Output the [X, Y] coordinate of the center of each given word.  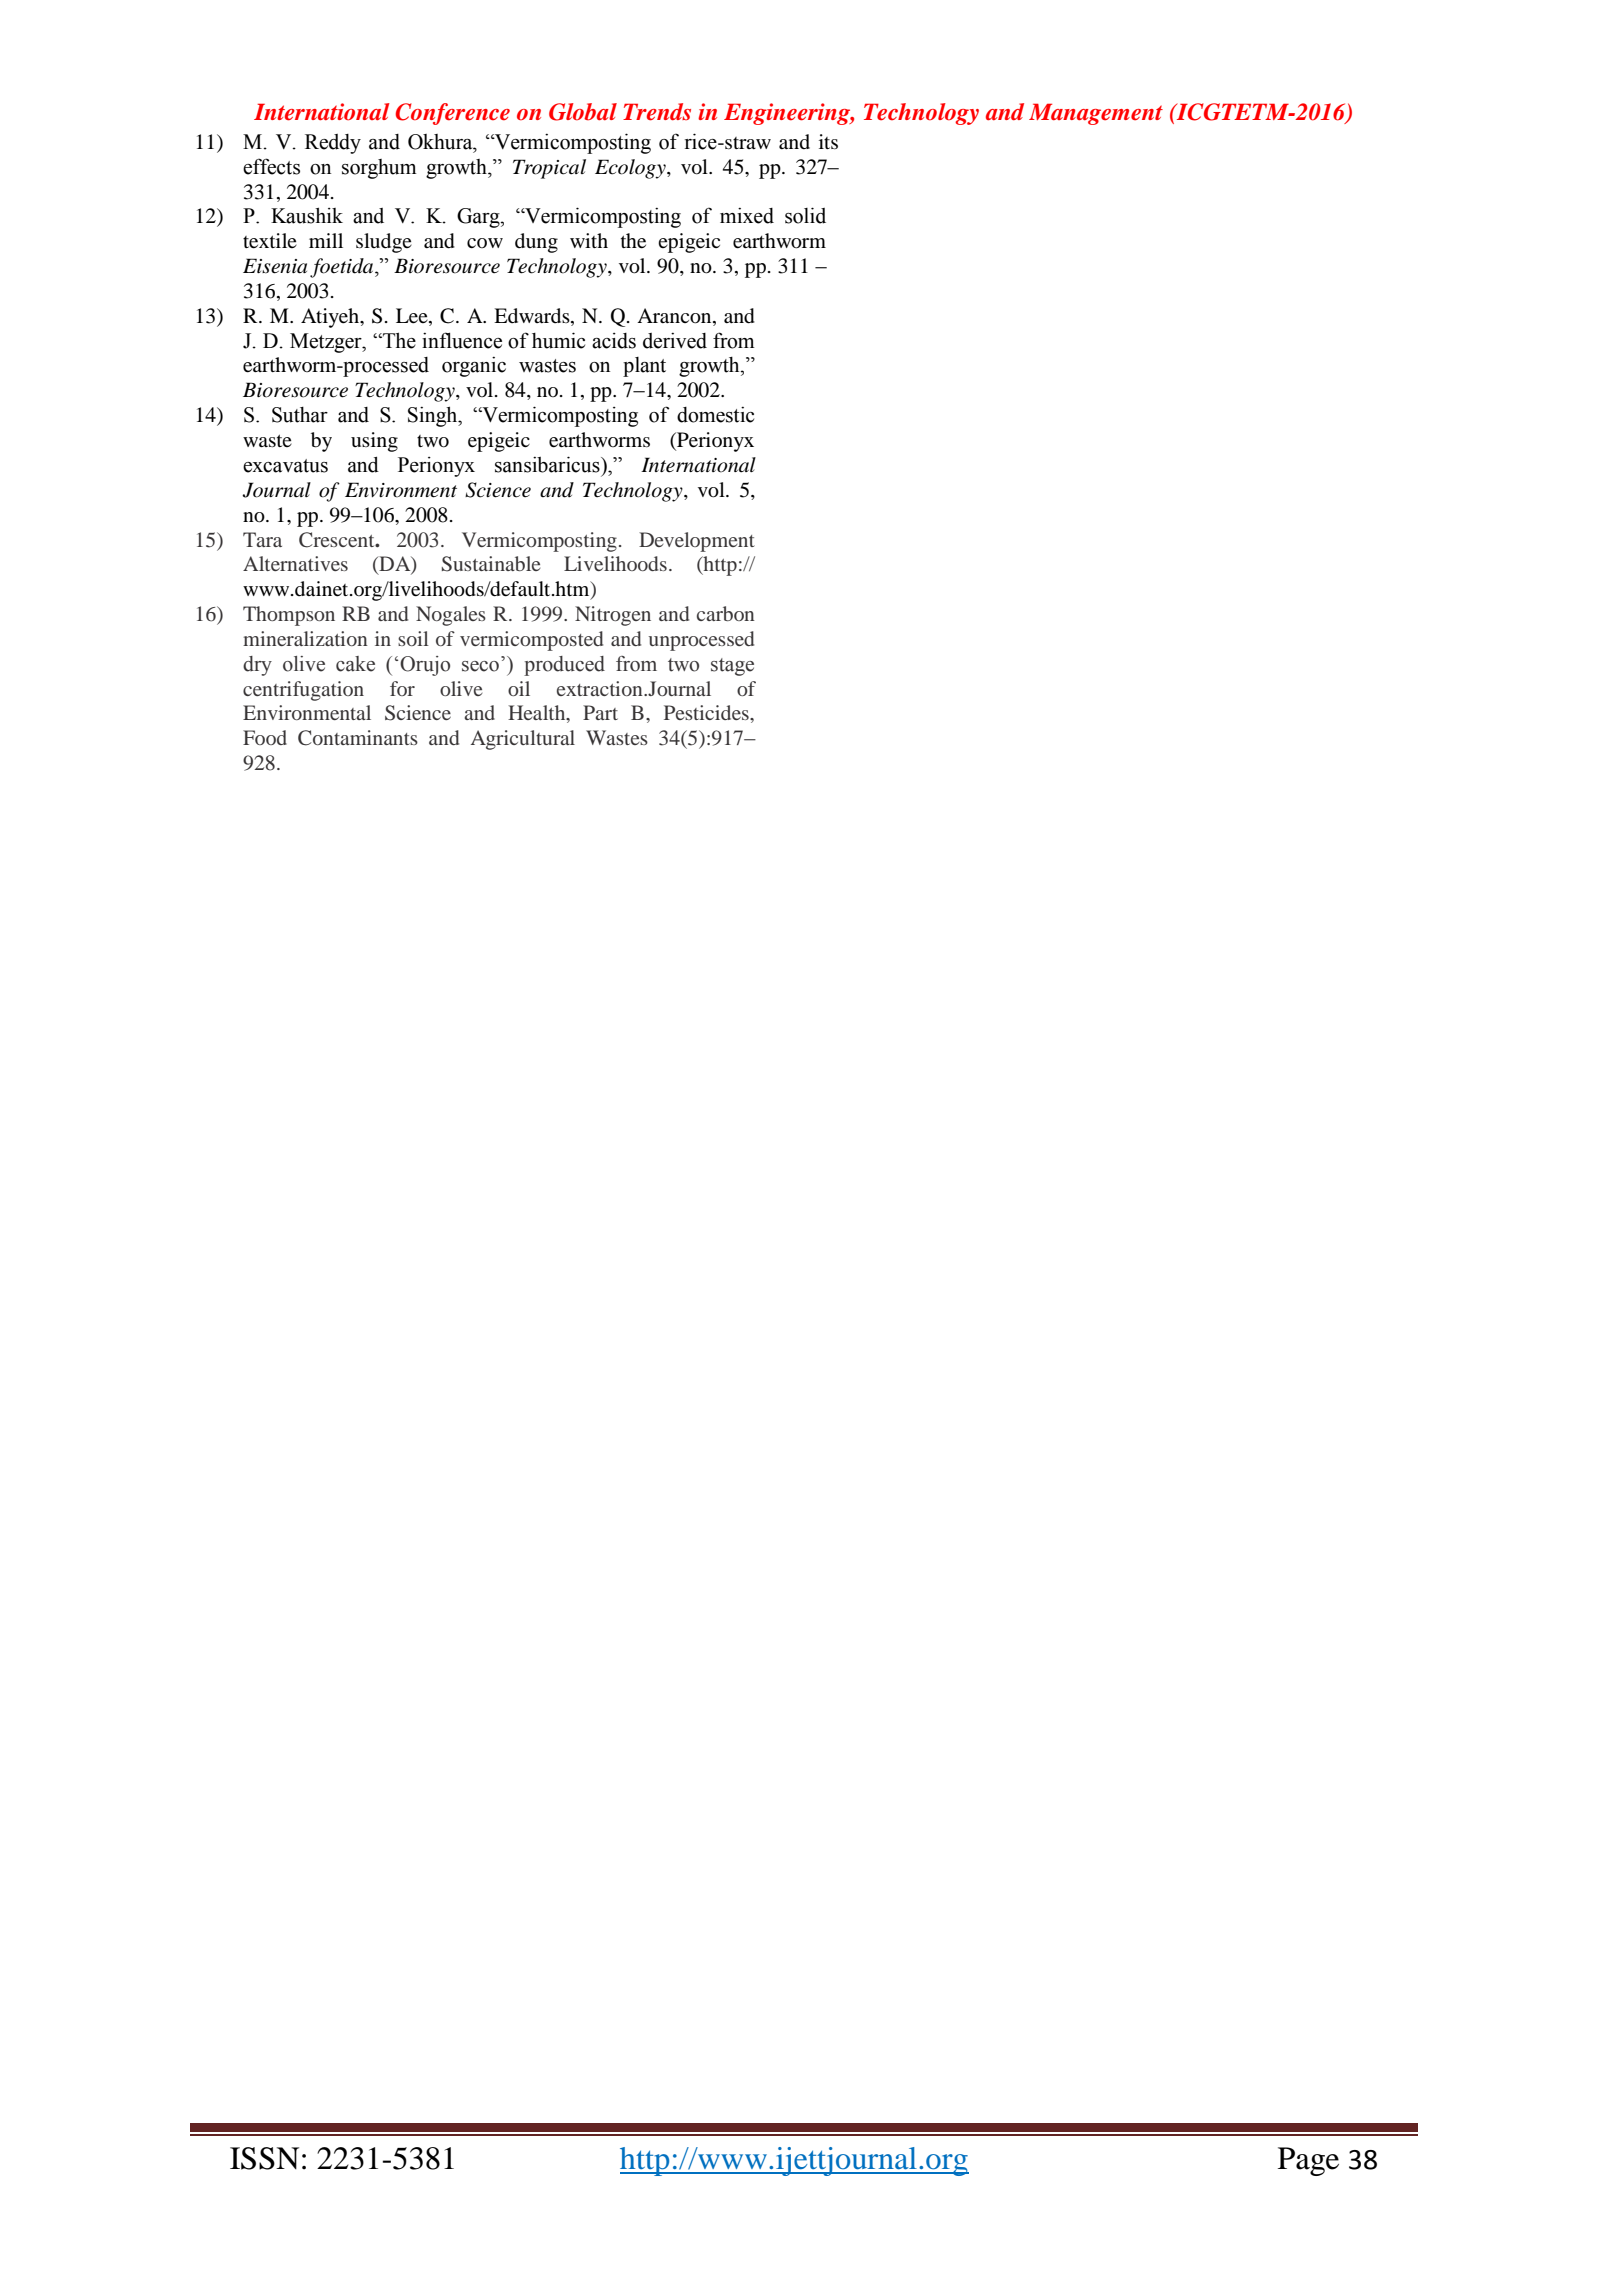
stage [732, 667]
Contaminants [358, 738]
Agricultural [523, 740]
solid [805, 215]
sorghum [379, 169]
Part [600, 712]
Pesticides [707, 712]
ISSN [264, 2158]
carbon [726, 613]
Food [265, 737]
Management [1096, 114]
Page [1308, 2161]
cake [355, 664]
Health [538, 714]
